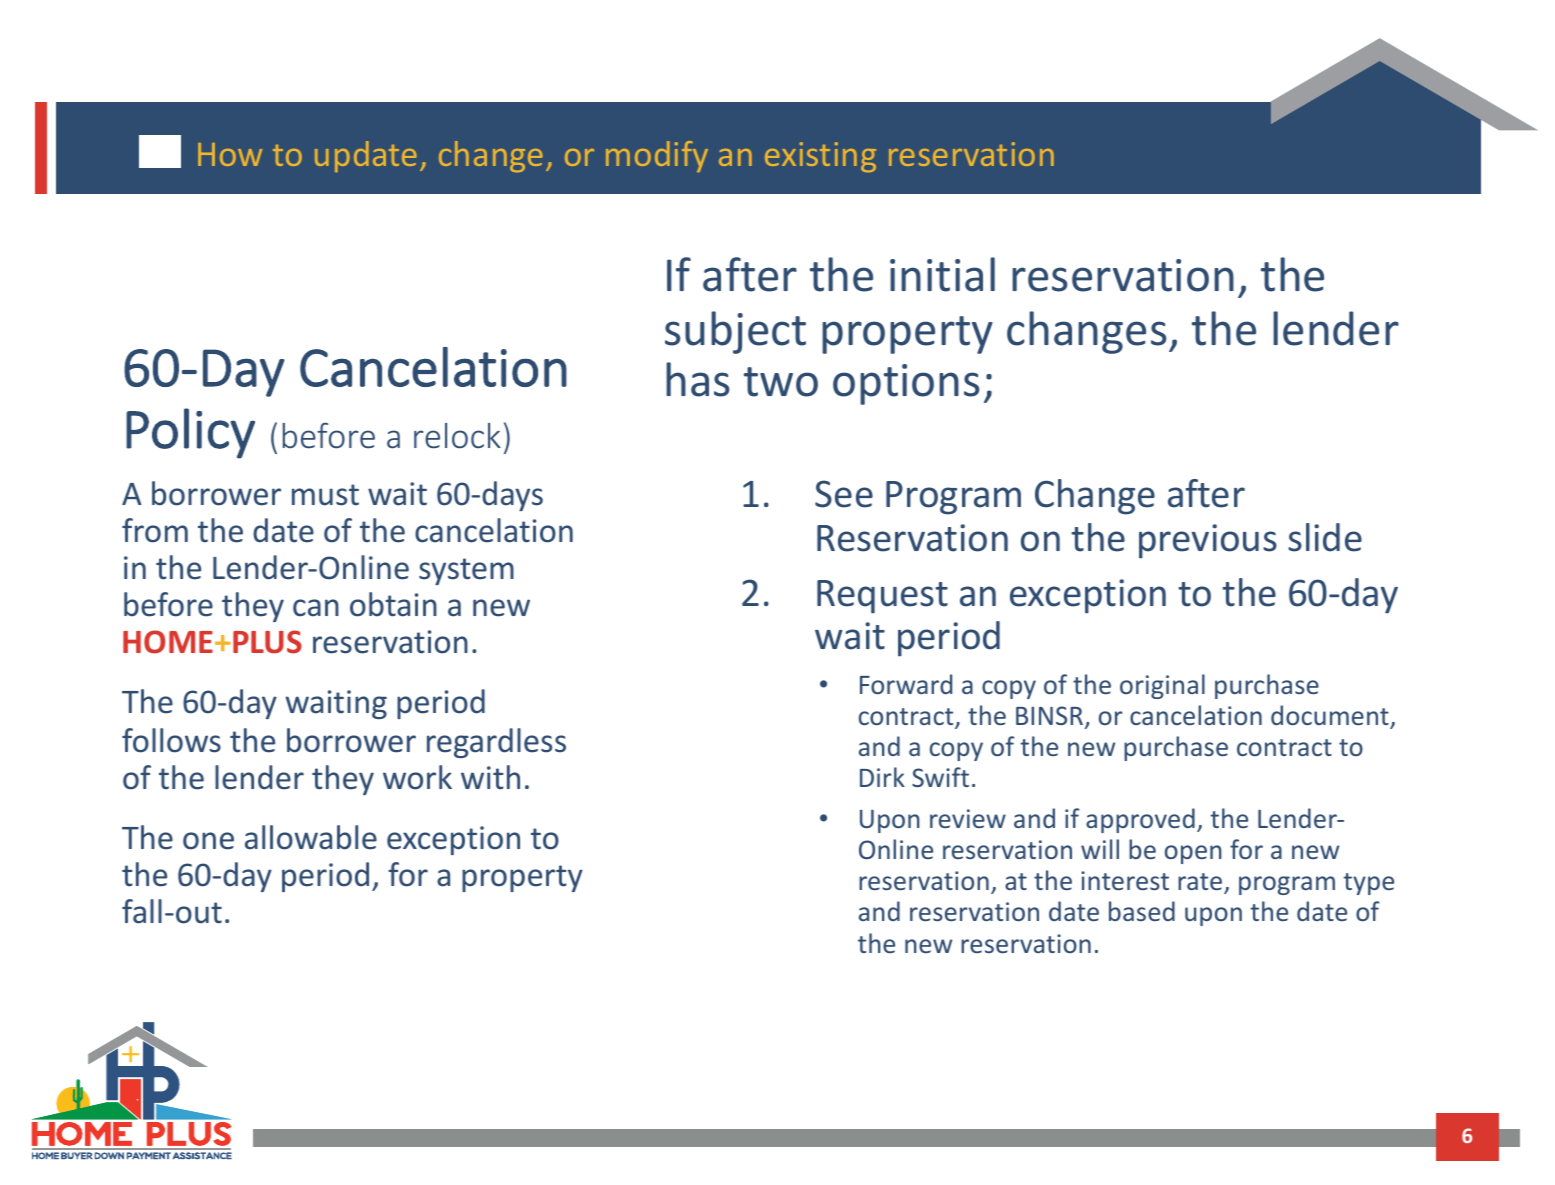 Image resolution: width=1555 pixels, height=1185 pixels. What do you see at coordinates (311, 837) in the page?
I see `allowable` at bounding box center [311, 837].
